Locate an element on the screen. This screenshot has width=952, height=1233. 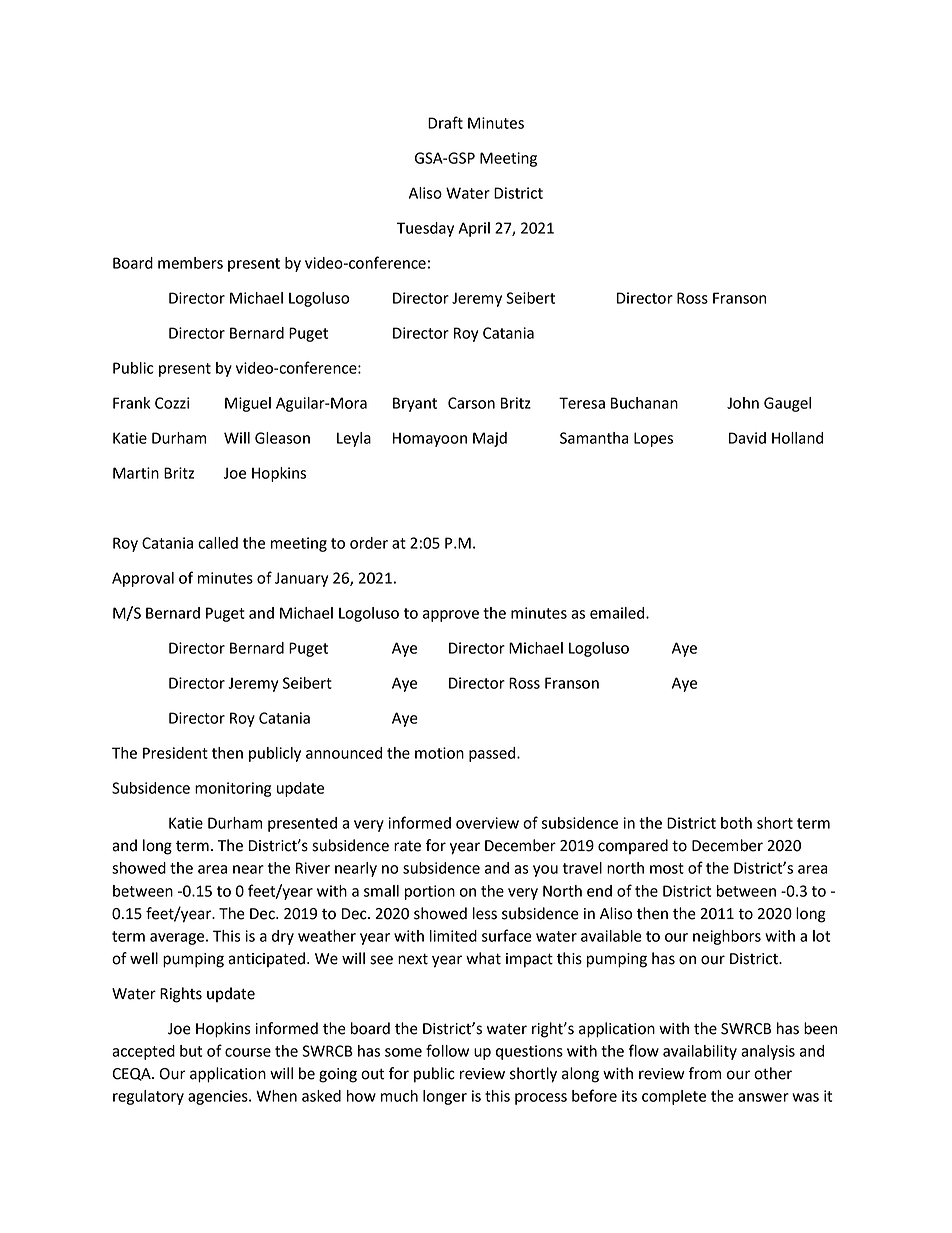
members is located at coordinates (190, 263).
